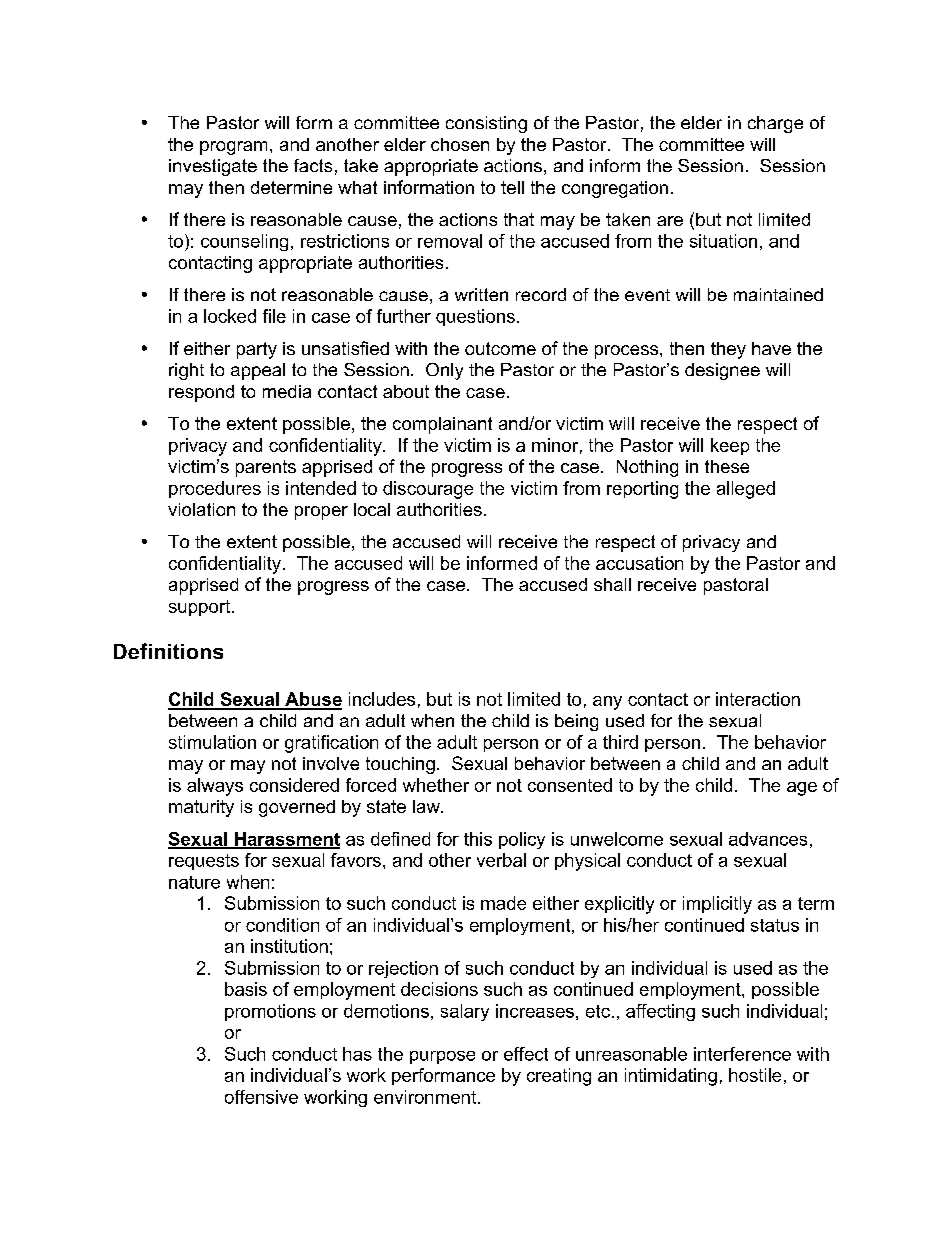 The height and width of the screenshot is (1233, 952). Describe the element at coordinates (233, 148) in the screenshot. I see `program` at that location.
